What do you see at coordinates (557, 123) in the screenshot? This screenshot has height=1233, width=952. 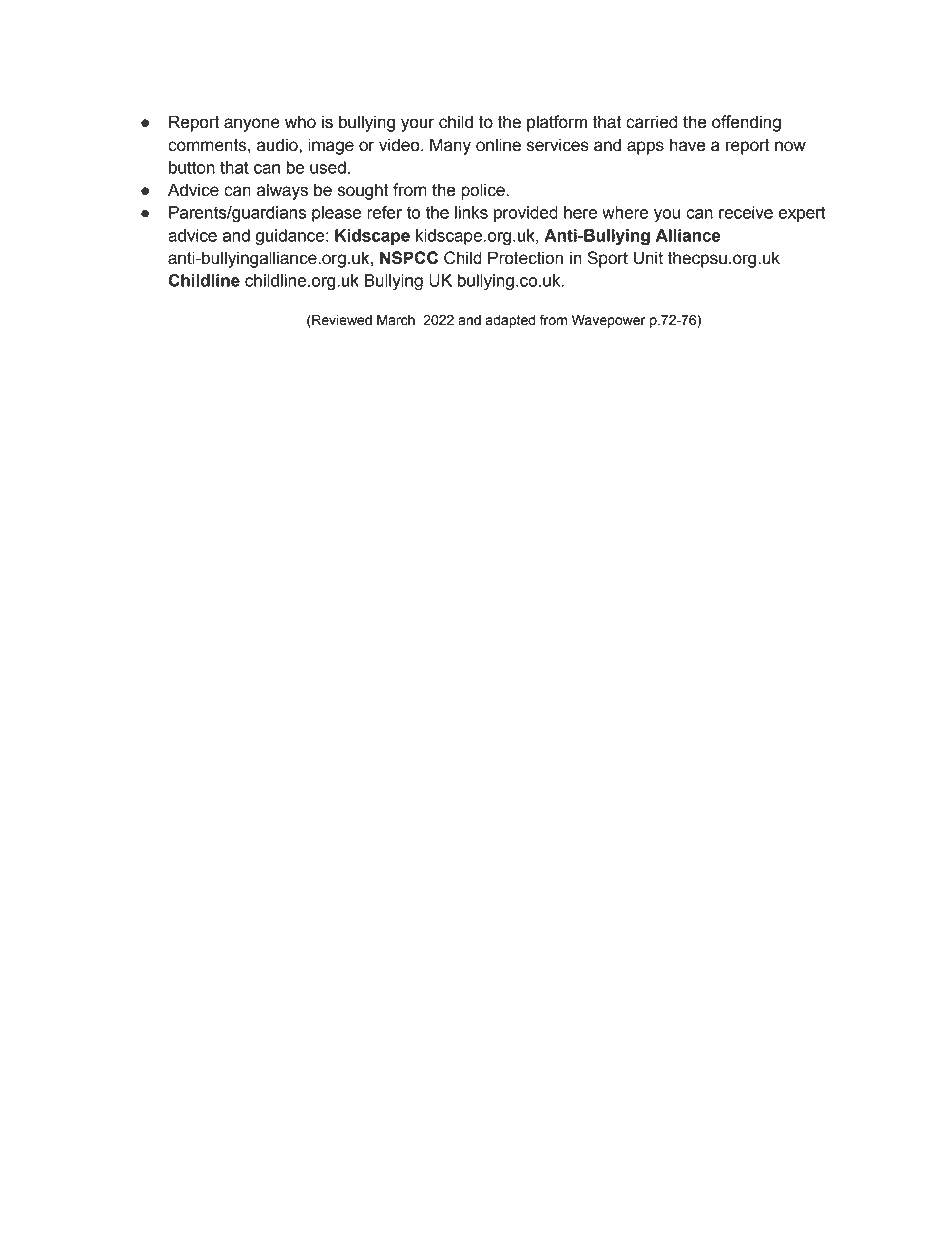 I see `platform` at bounding box center [557, 123].
